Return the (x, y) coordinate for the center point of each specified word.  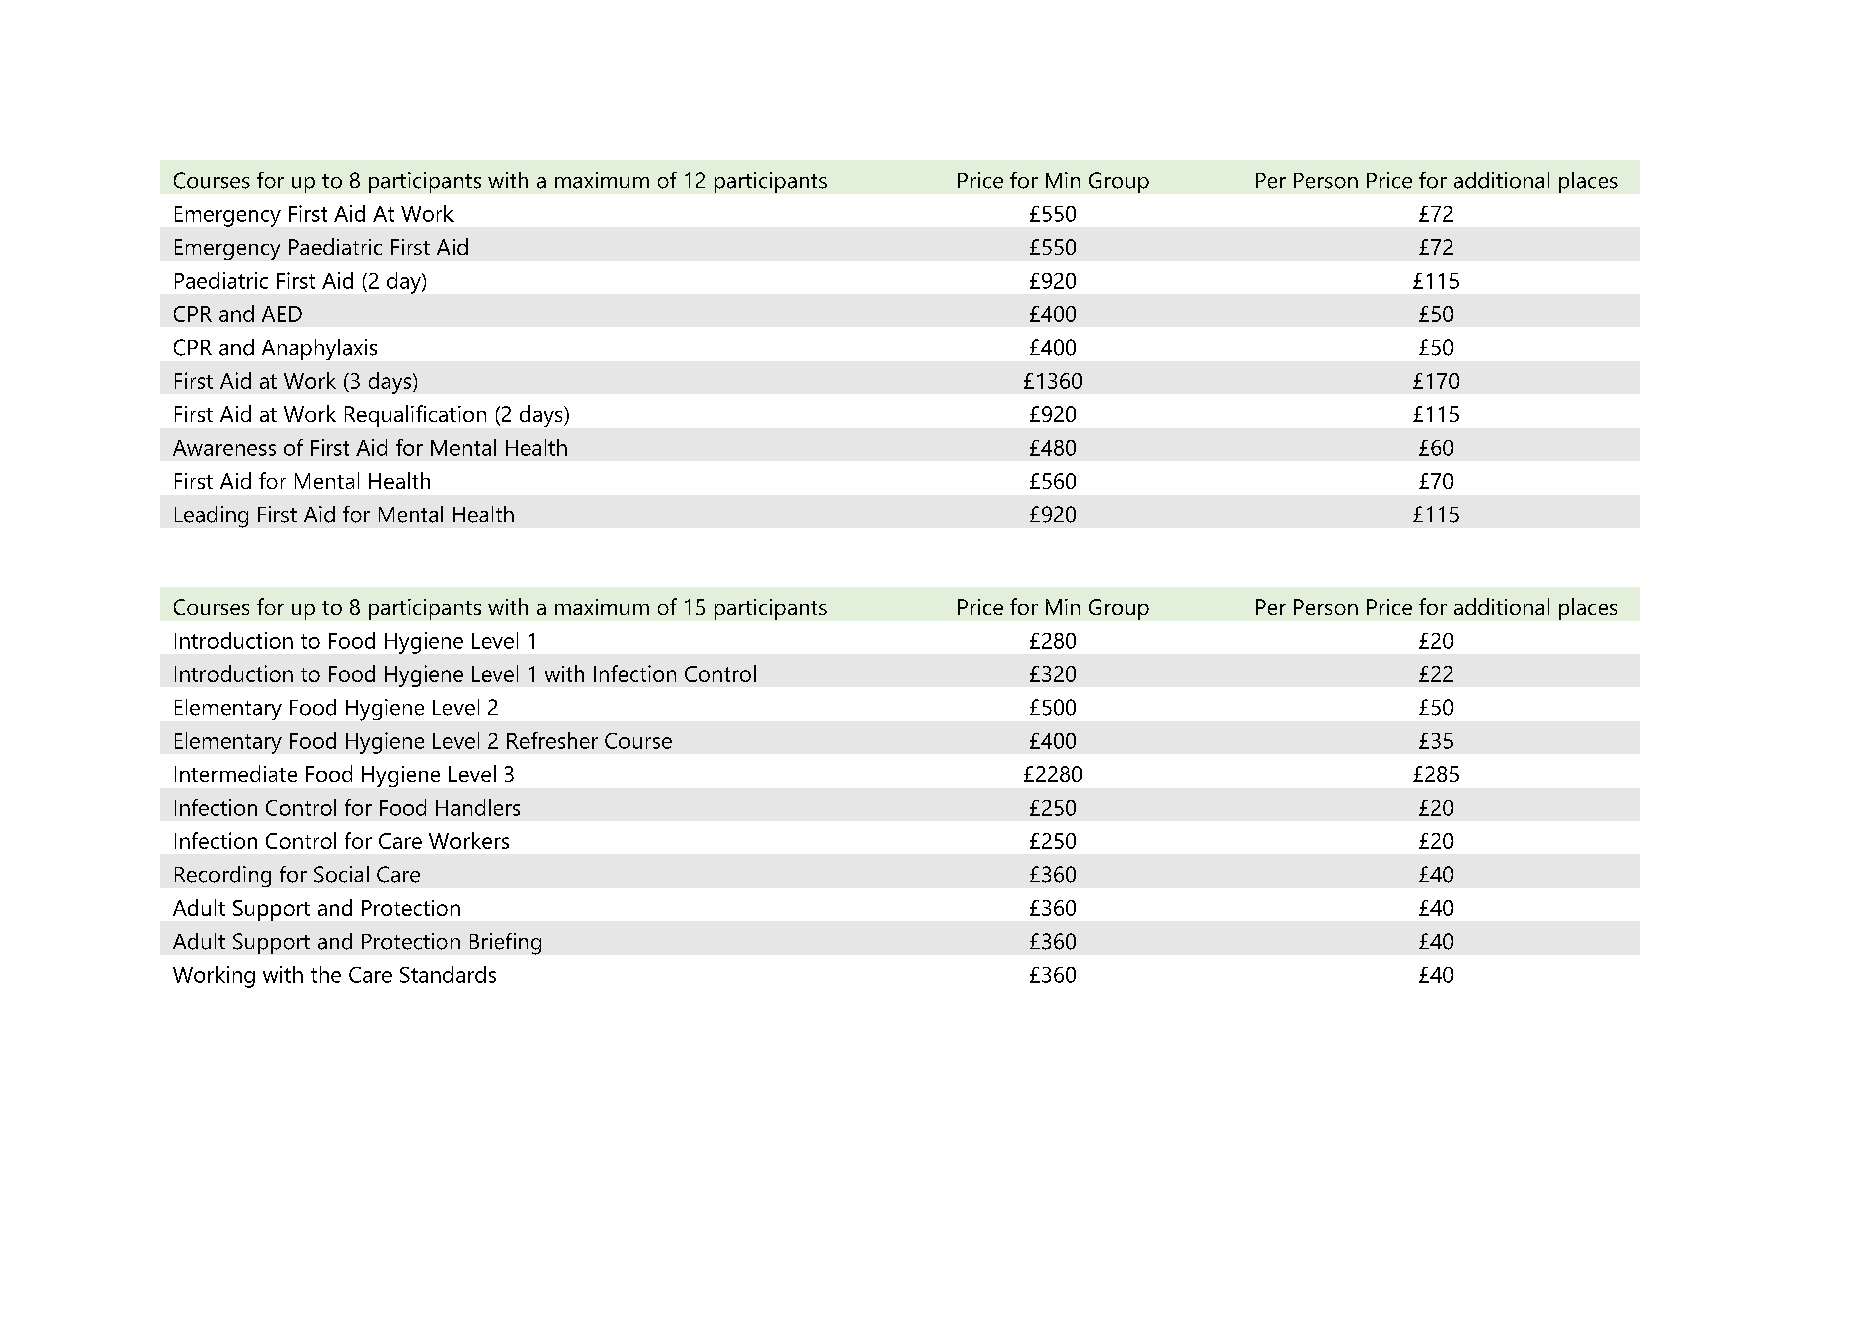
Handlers (478, 807)
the (326, 974)
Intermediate (236, 773)
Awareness (224, 448)
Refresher (552, 740)
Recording (223, 876)
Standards (448, 974)
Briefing (505, 944)
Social (341, 874)
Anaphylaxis (319, 349)
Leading (211, 517)
